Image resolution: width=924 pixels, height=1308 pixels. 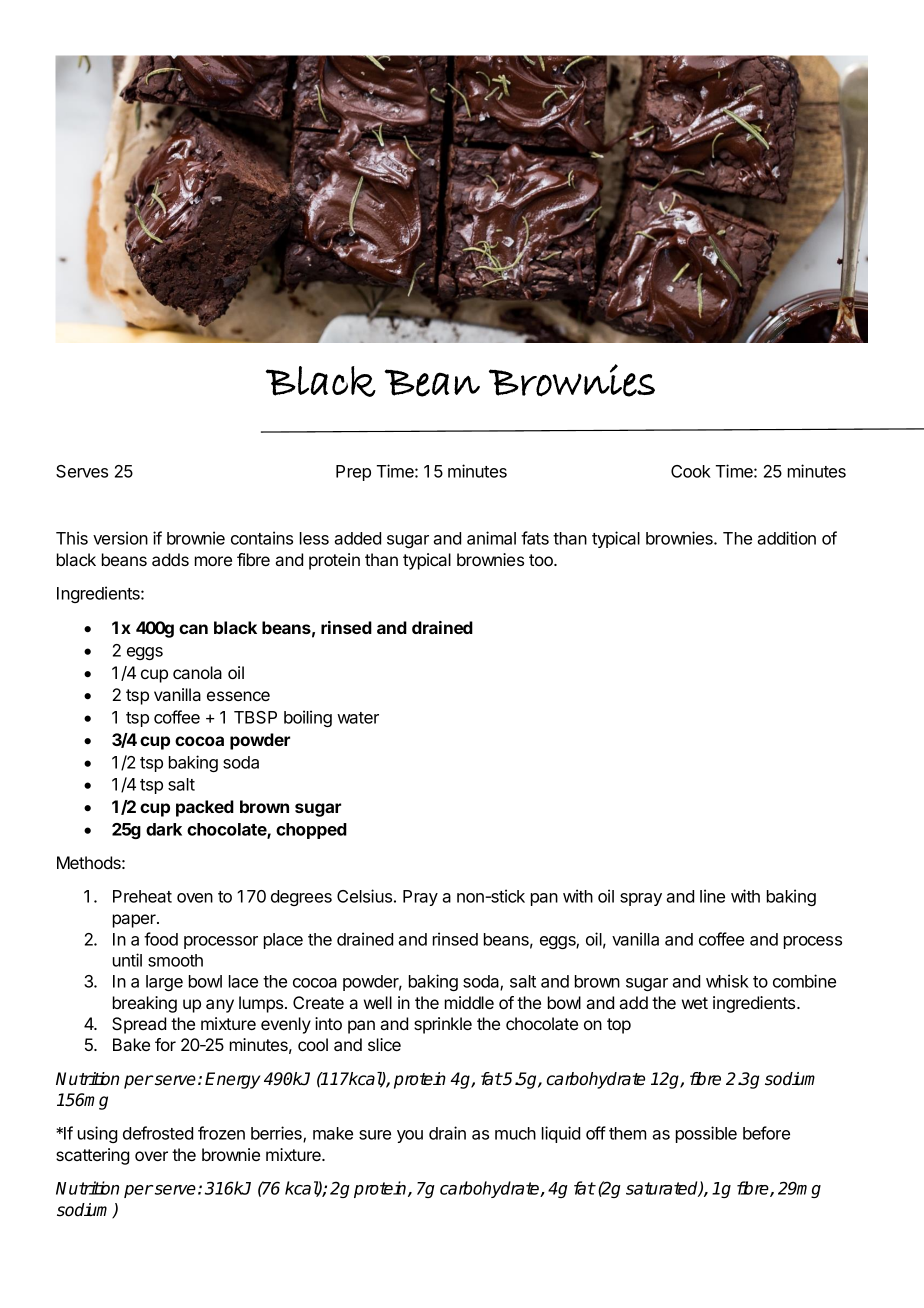 What do you see at coordinates (120, 538) in the screenshot?
I see `version` at bounding box center [120, 538].
